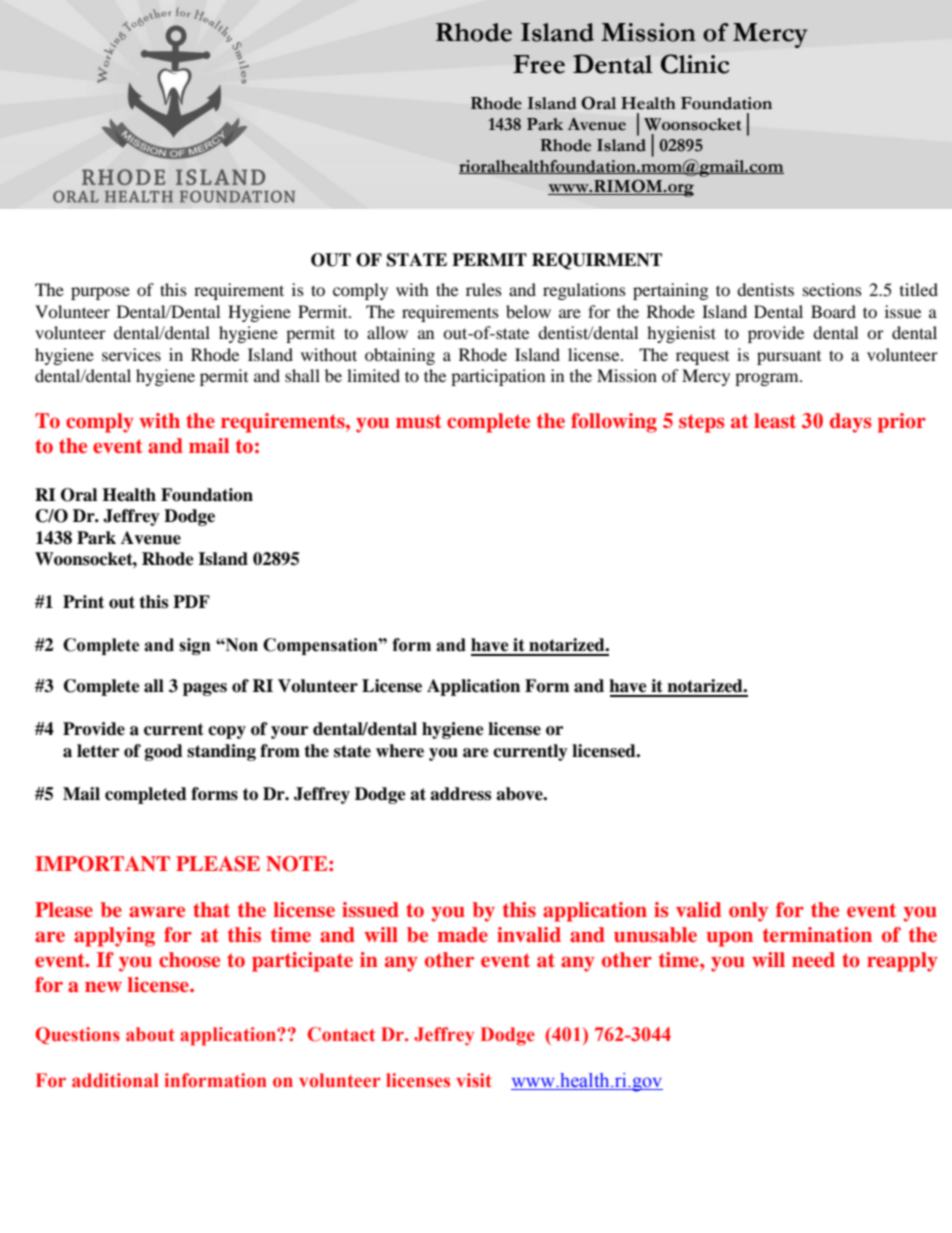  I want to click on PDF, so click(191, 601).
